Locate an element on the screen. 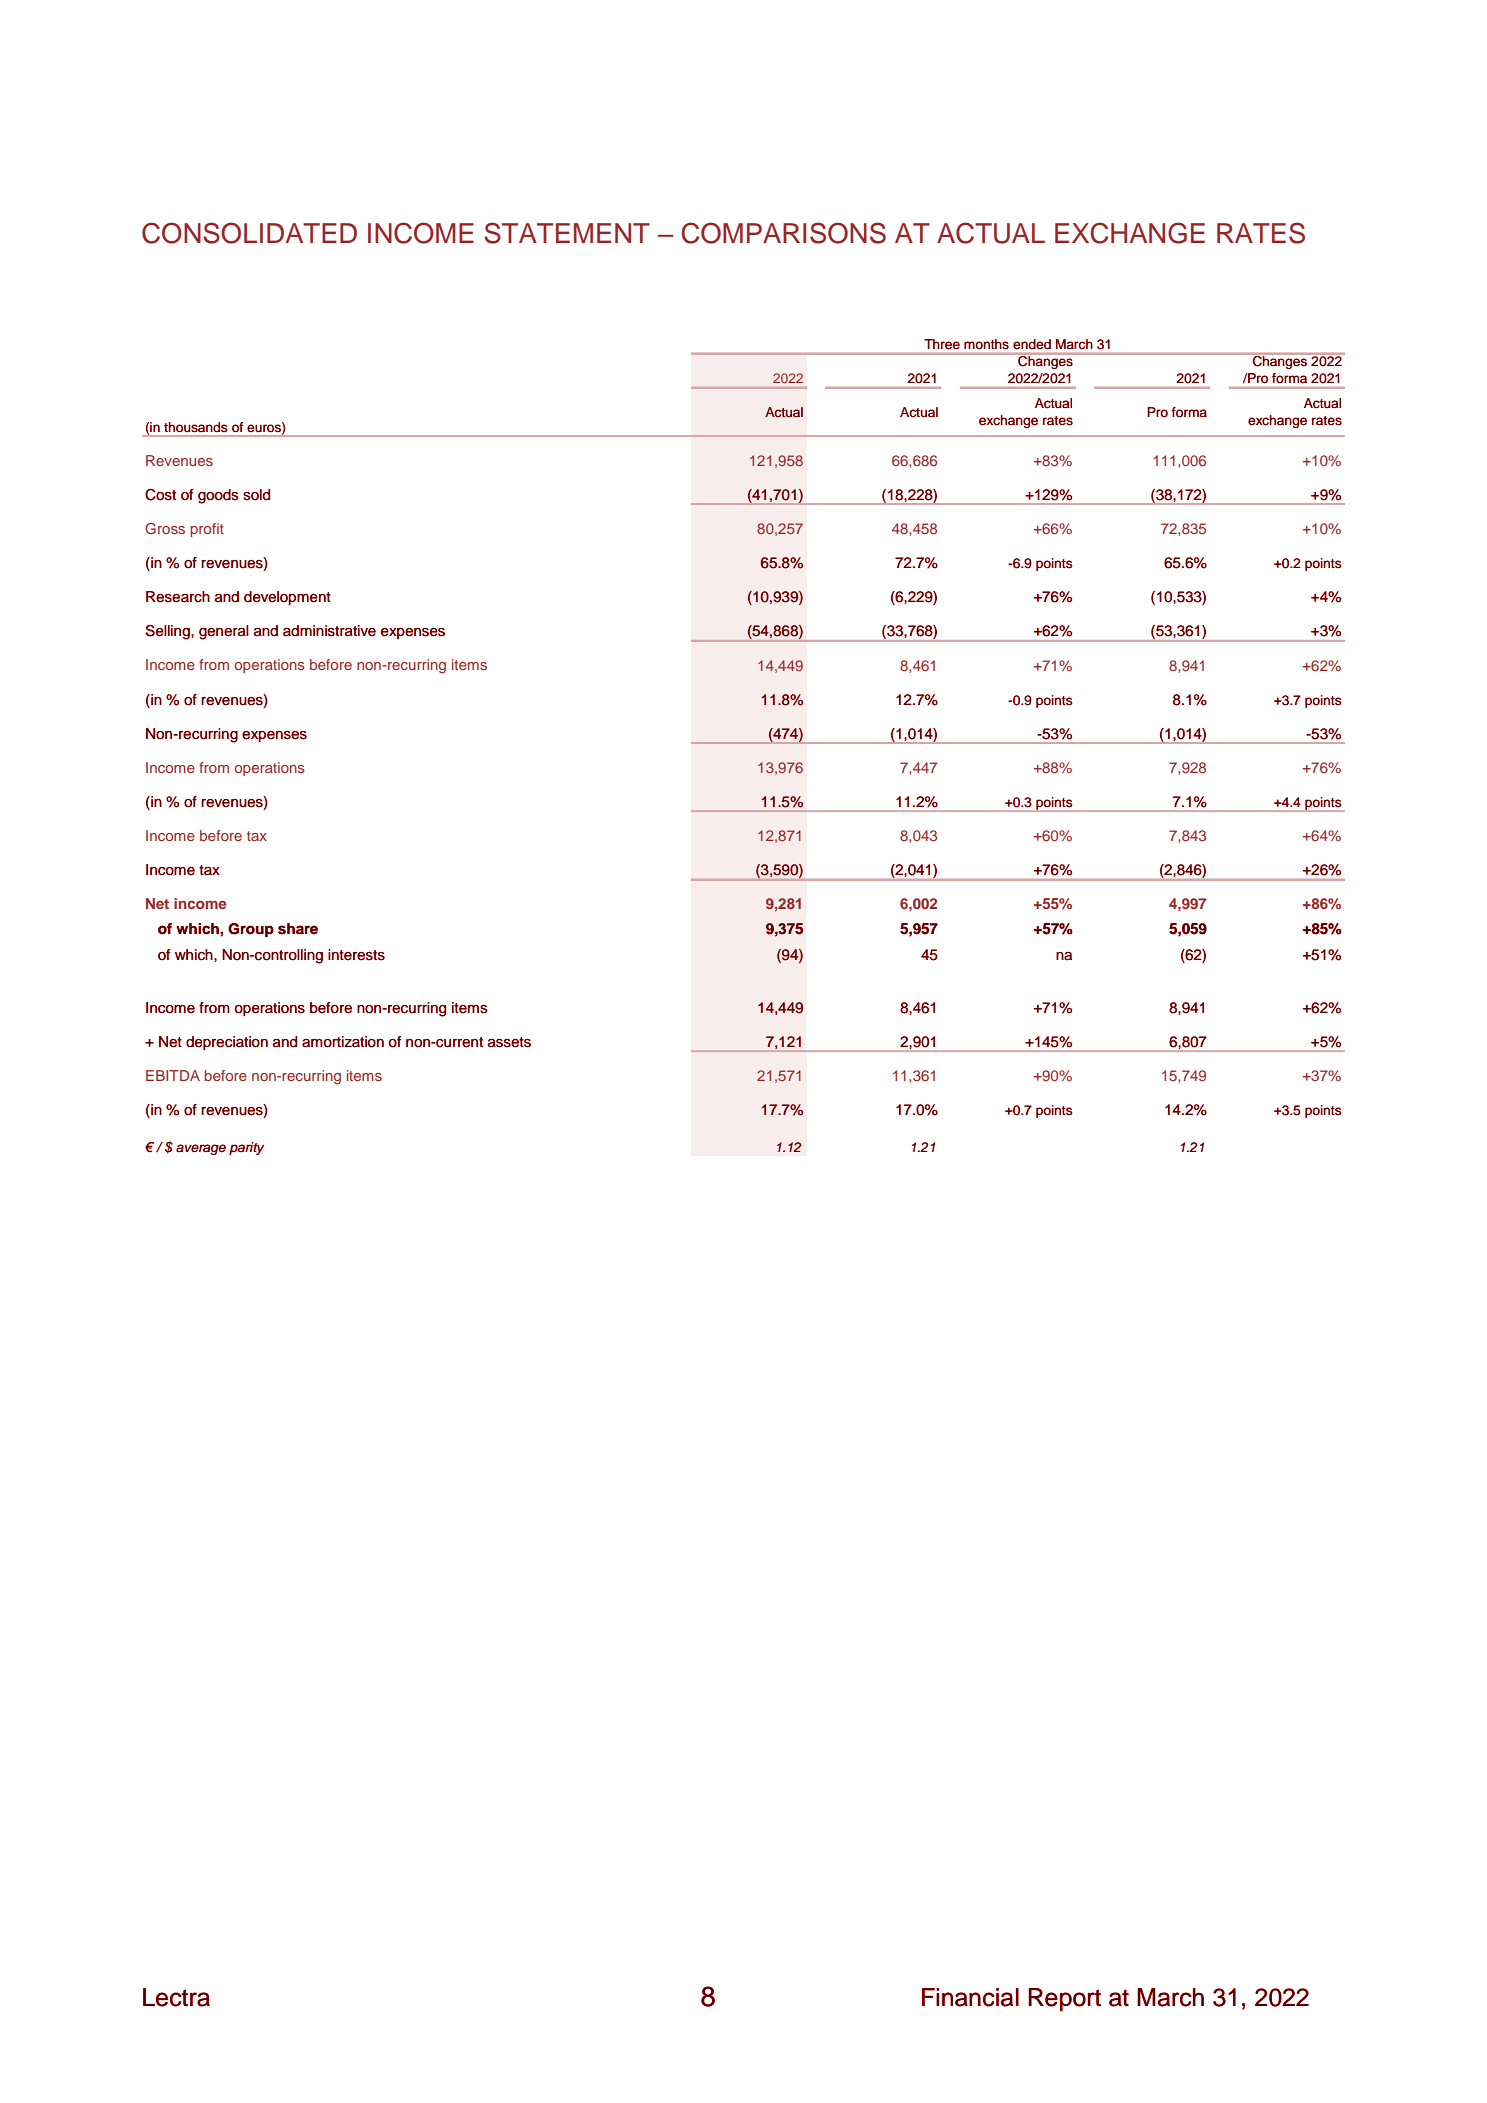 This screenshot has width=1487, height=2103. Report is located at coordinates (1064, 2000).
